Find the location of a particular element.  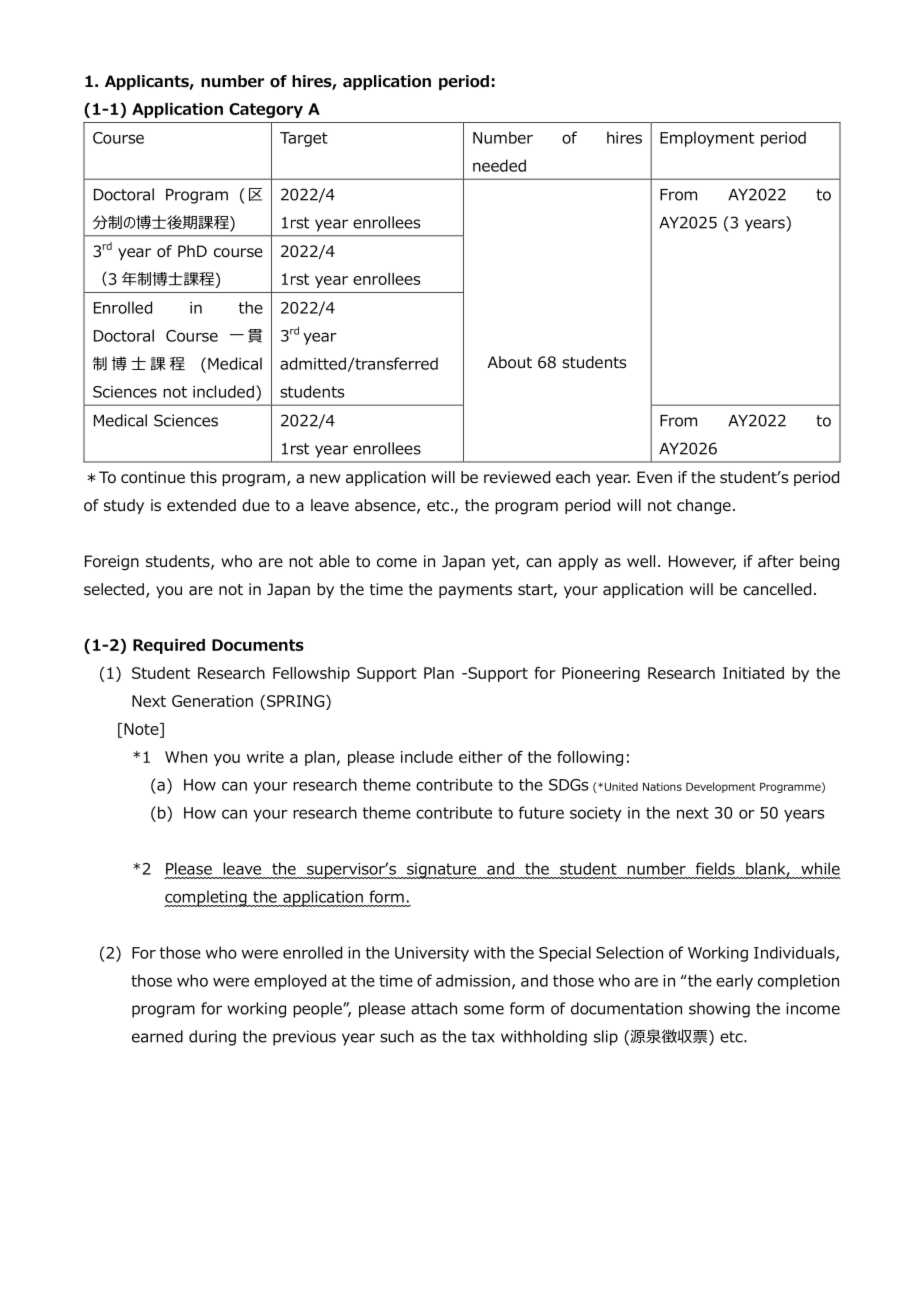

some is located at coordinates (484, 1010).
